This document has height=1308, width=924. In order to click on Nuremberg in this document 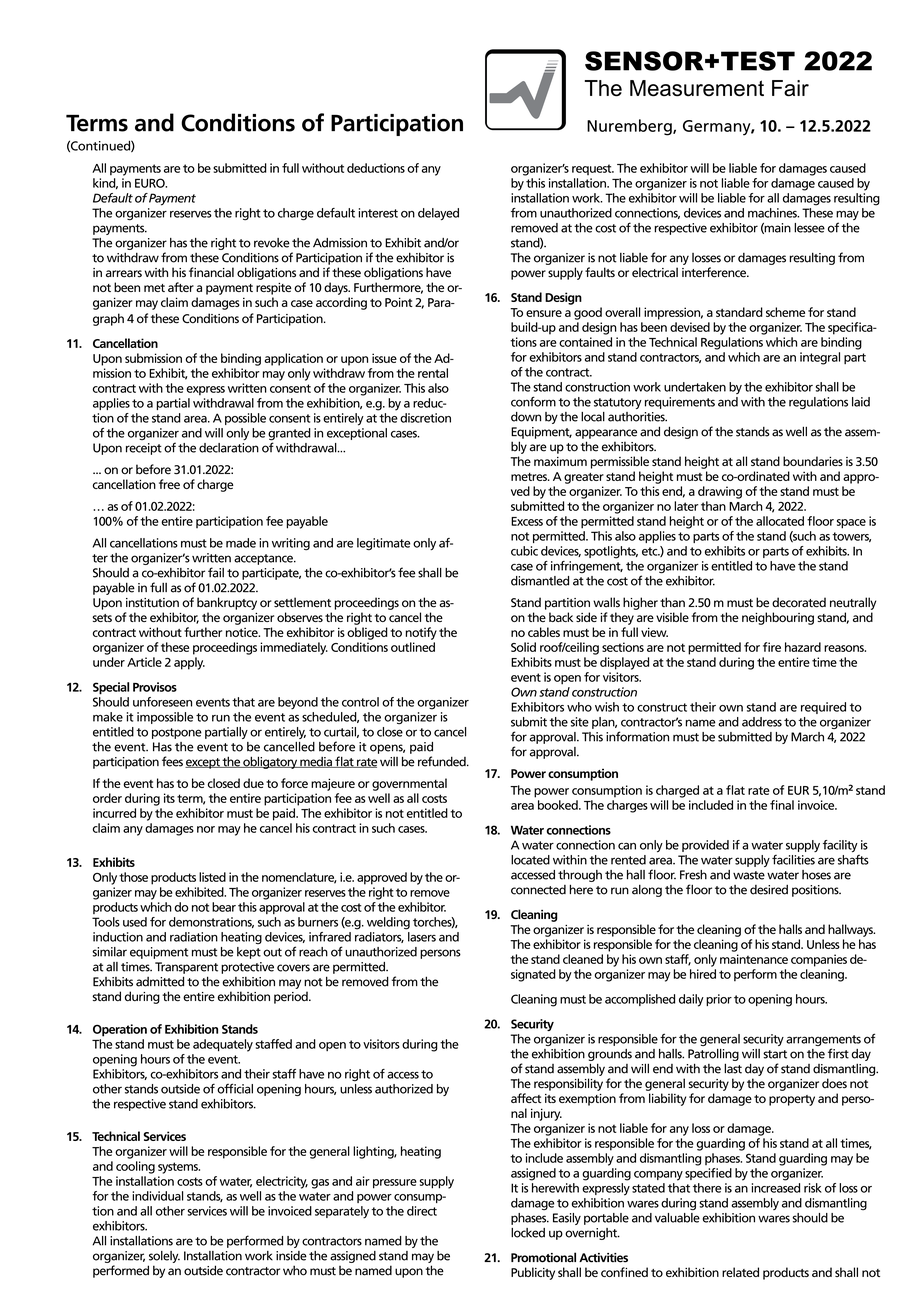, I will do `click(630, 127)`.
